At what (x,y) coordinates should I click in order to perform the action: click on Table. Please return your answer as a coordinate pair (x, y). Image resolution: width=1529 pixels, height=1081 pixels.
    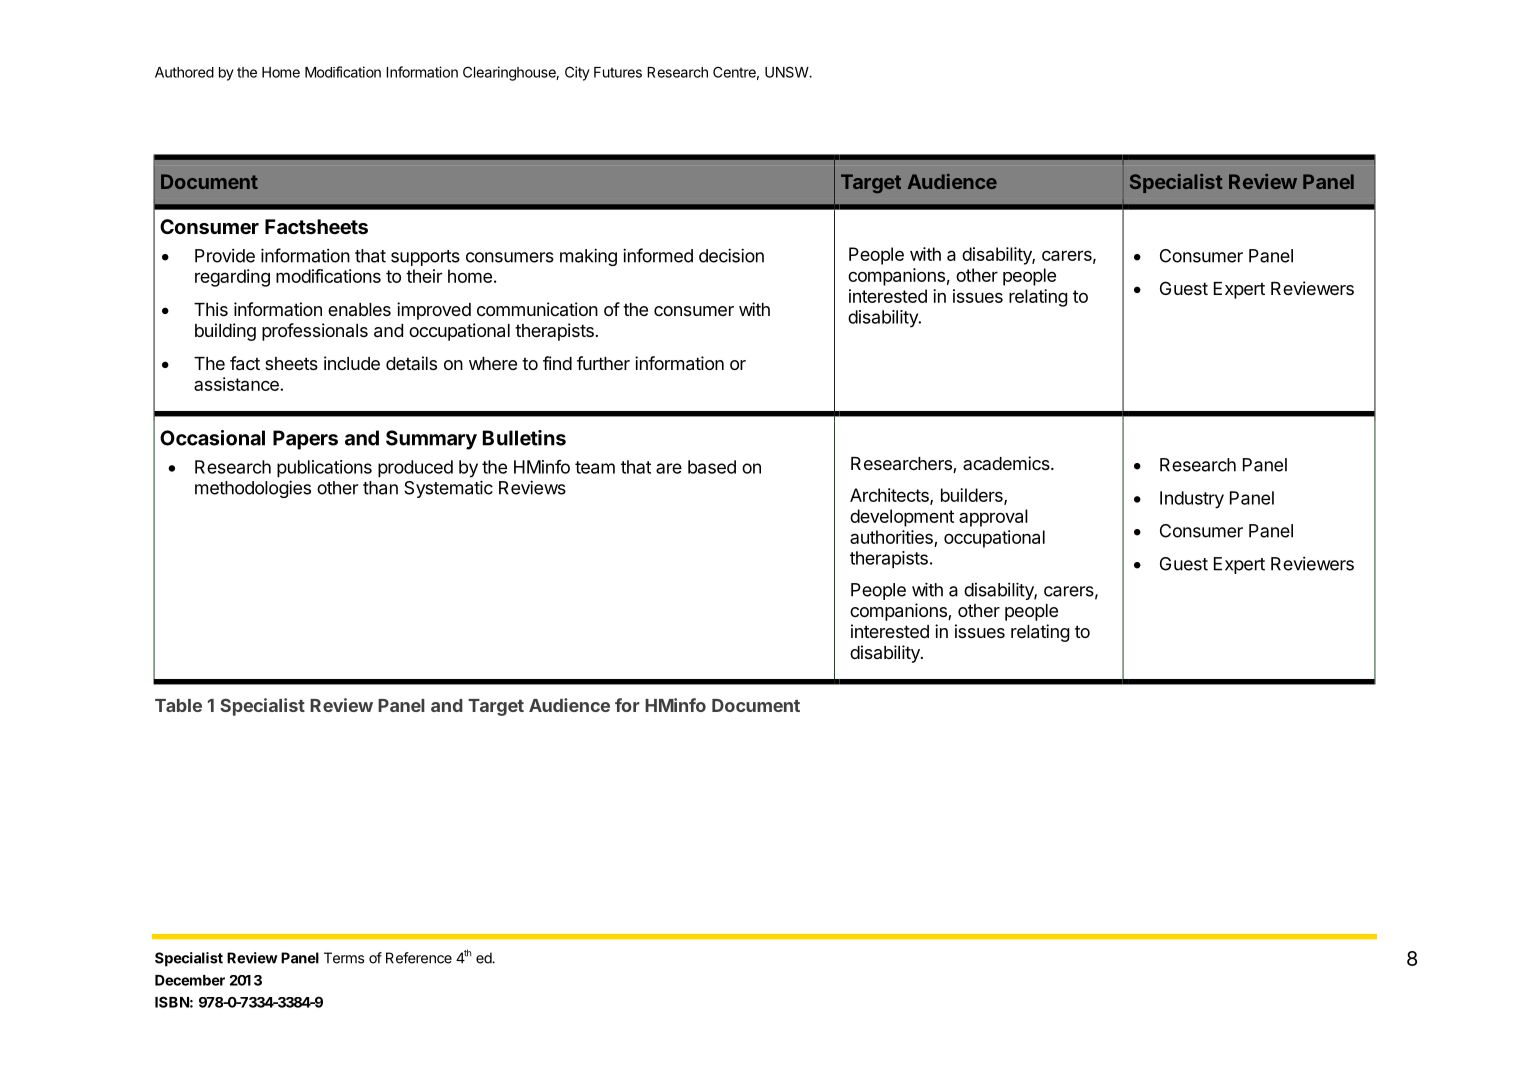
    Looking at the image, I should click on (178, 705).
